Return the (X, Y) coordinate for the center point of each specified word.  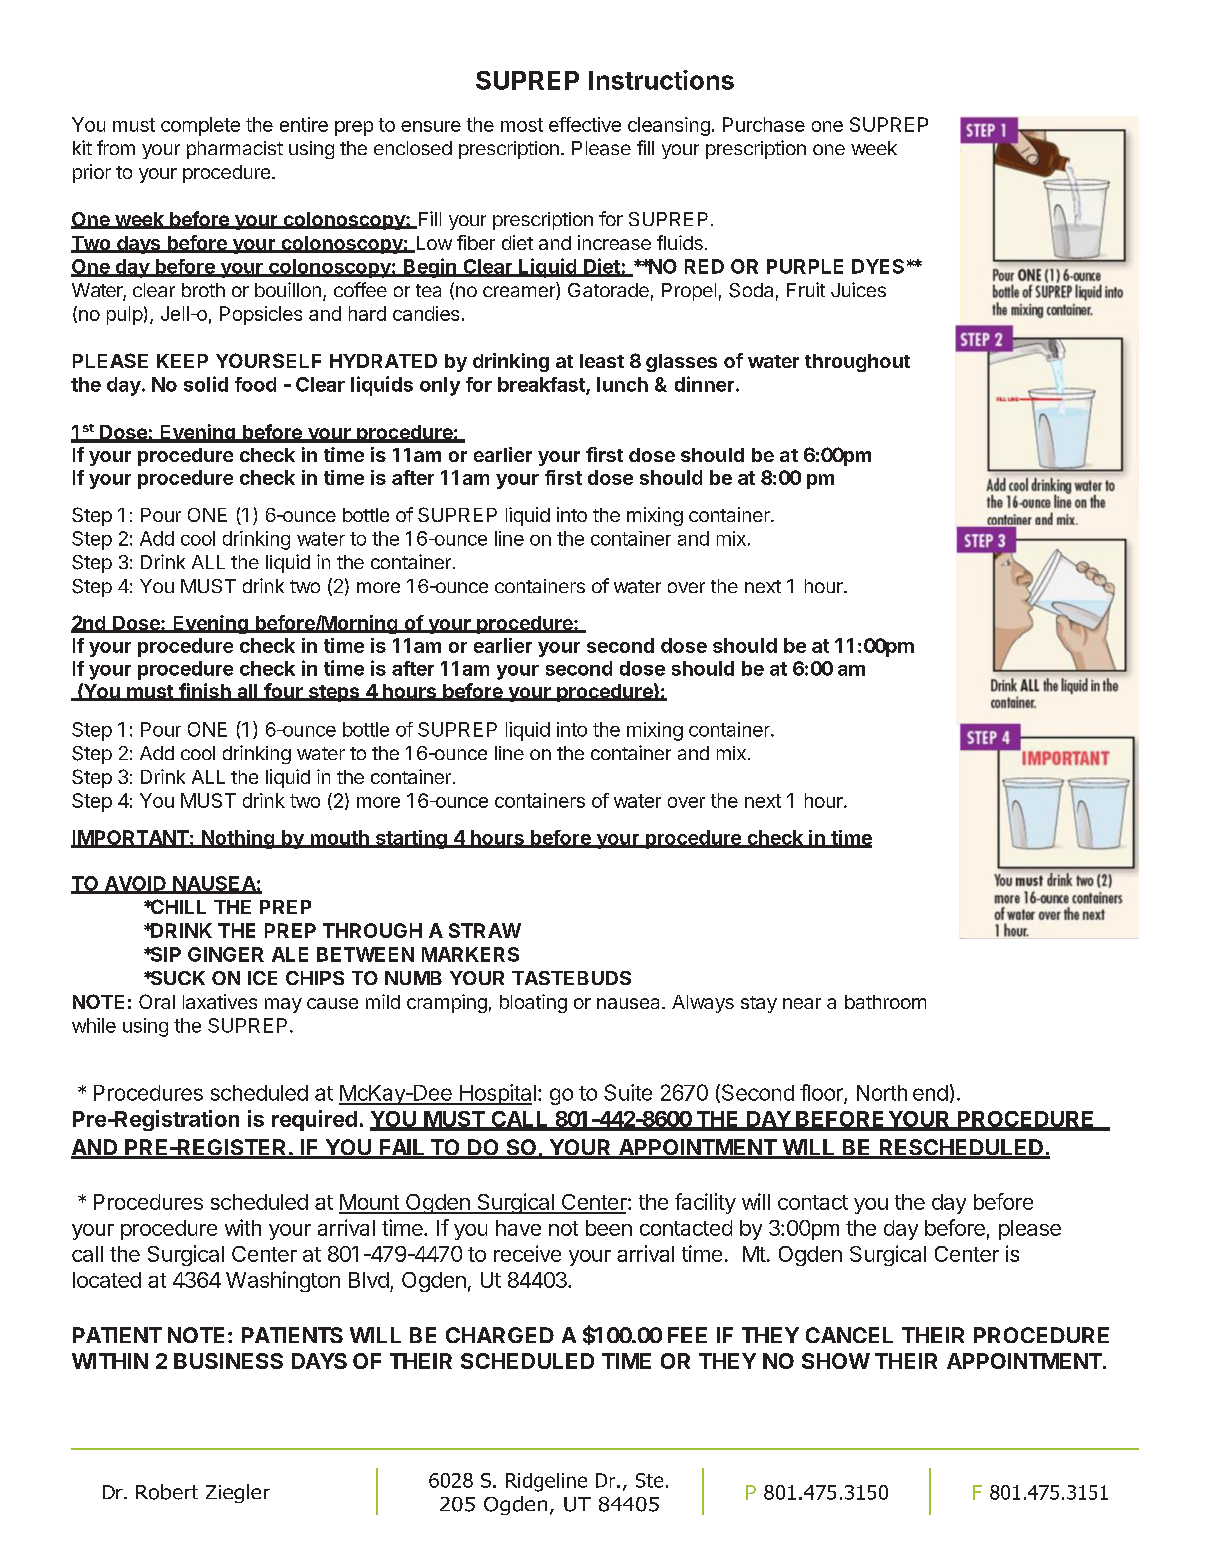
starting (411, 839)
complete (200, 126)
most (522, 125)
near (802, 1003)
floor (822, 1093)
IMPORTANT (130, 839)
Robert (167, 1492)
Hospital (496, 1094)
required (314, 1120)
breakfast (542, 385)
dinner (704, 384)
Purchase (764, 124)
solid (206, 384)
